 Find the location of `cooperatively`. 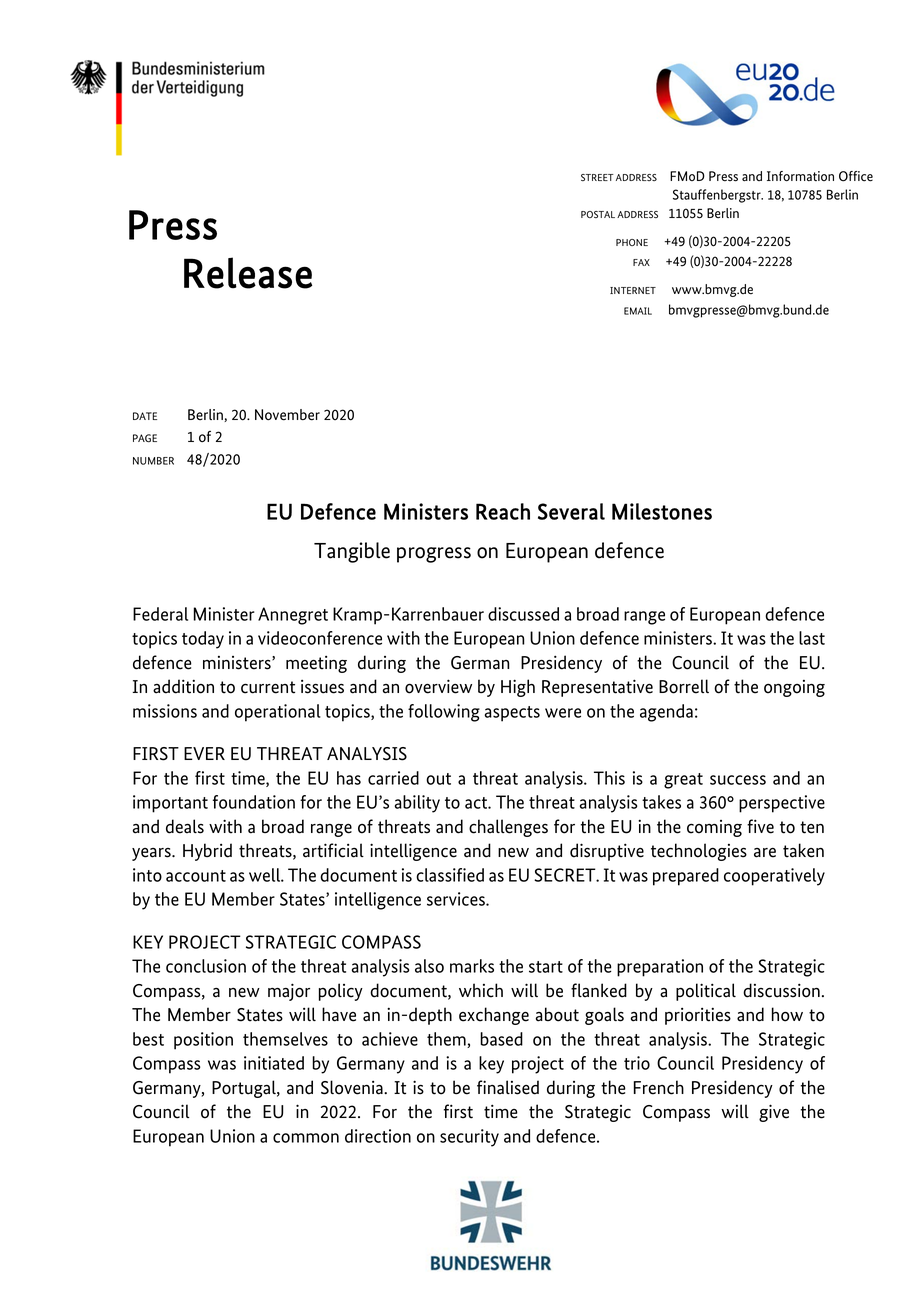

cooperatively is located at coordinates (774, 877).
